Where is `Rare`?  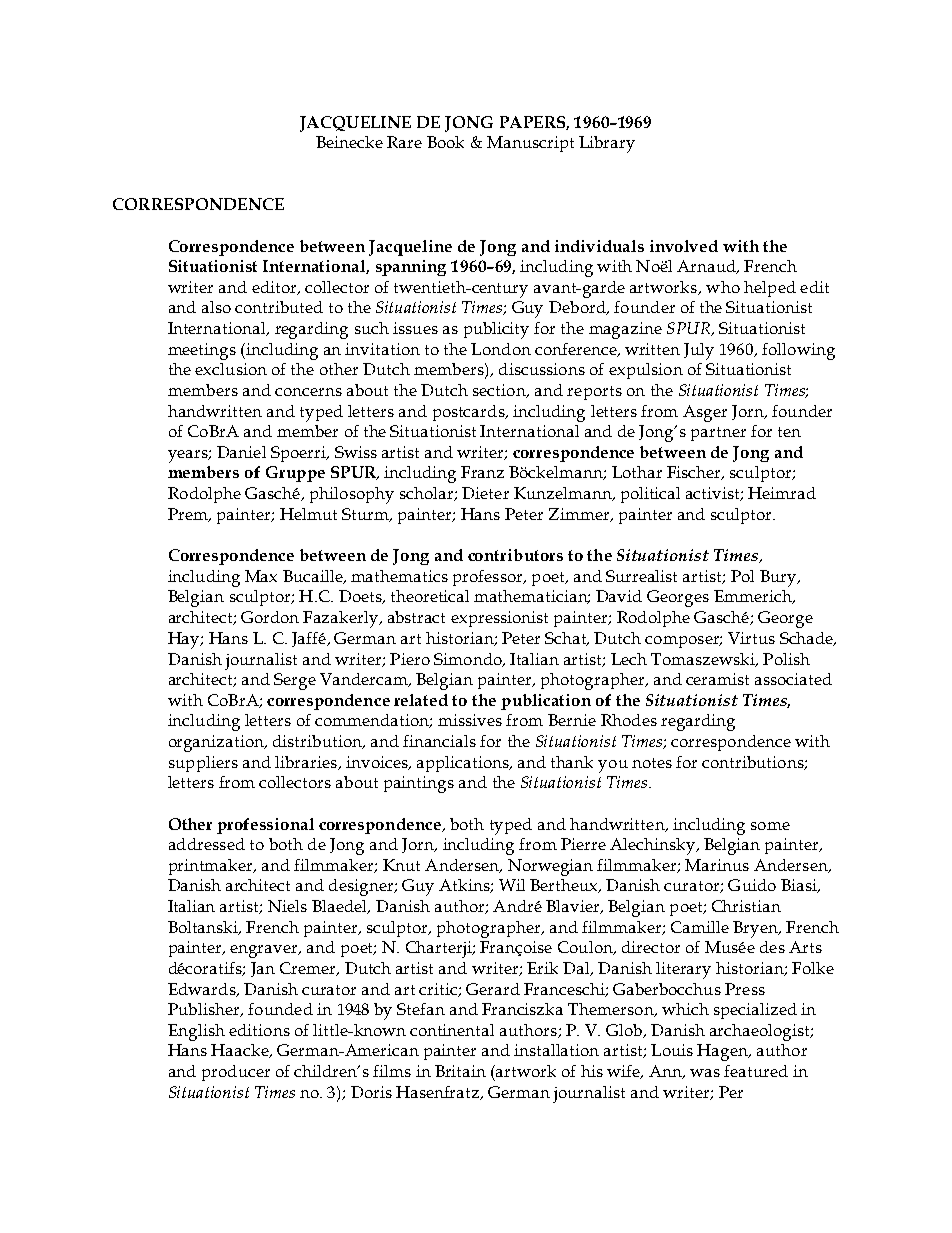
Rare is located at coordinates (404, 142).
